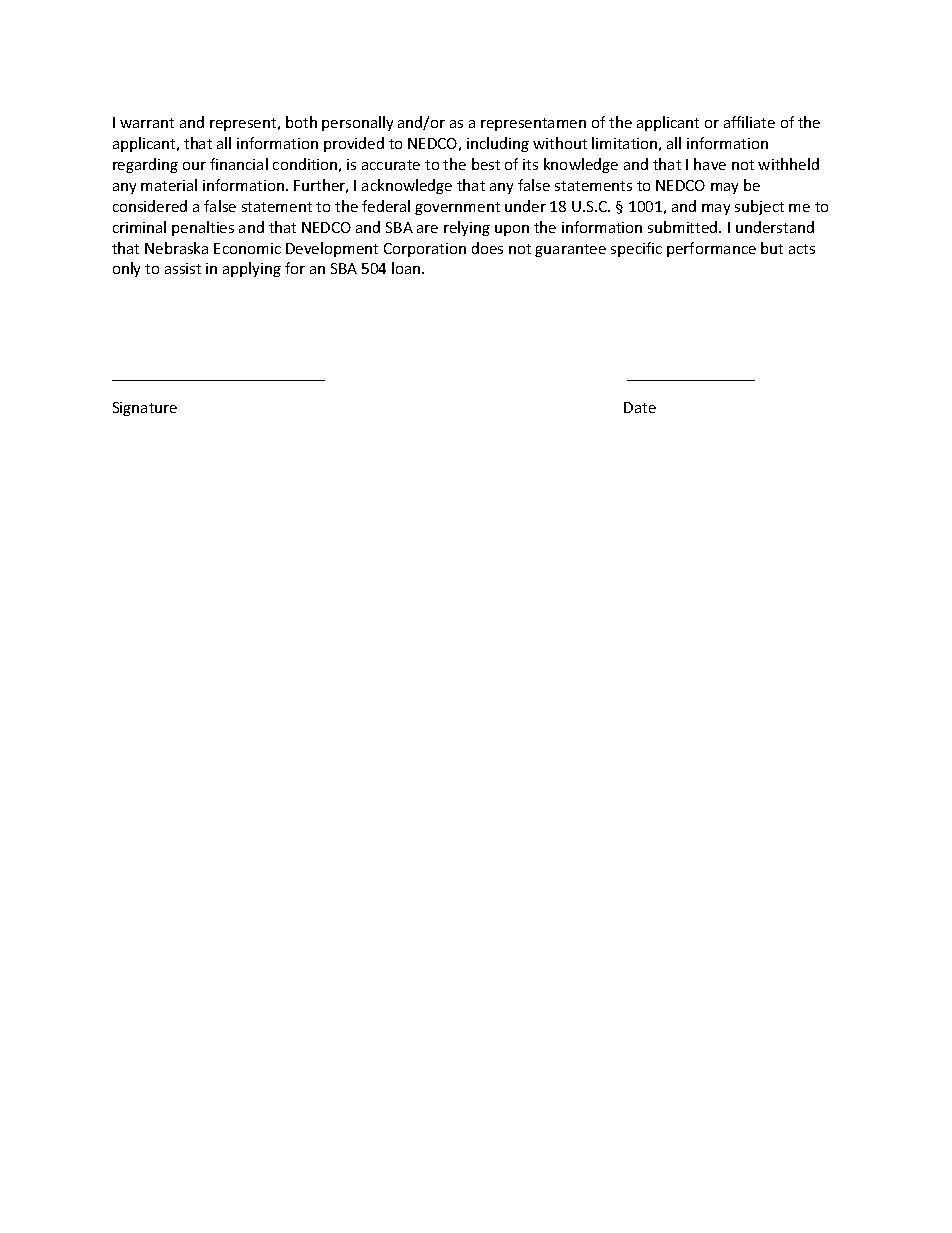 The width and height of the page is (952, 1233). Describe the element at coordinates (147, 123) in the page. I see `warrant` at that location.
